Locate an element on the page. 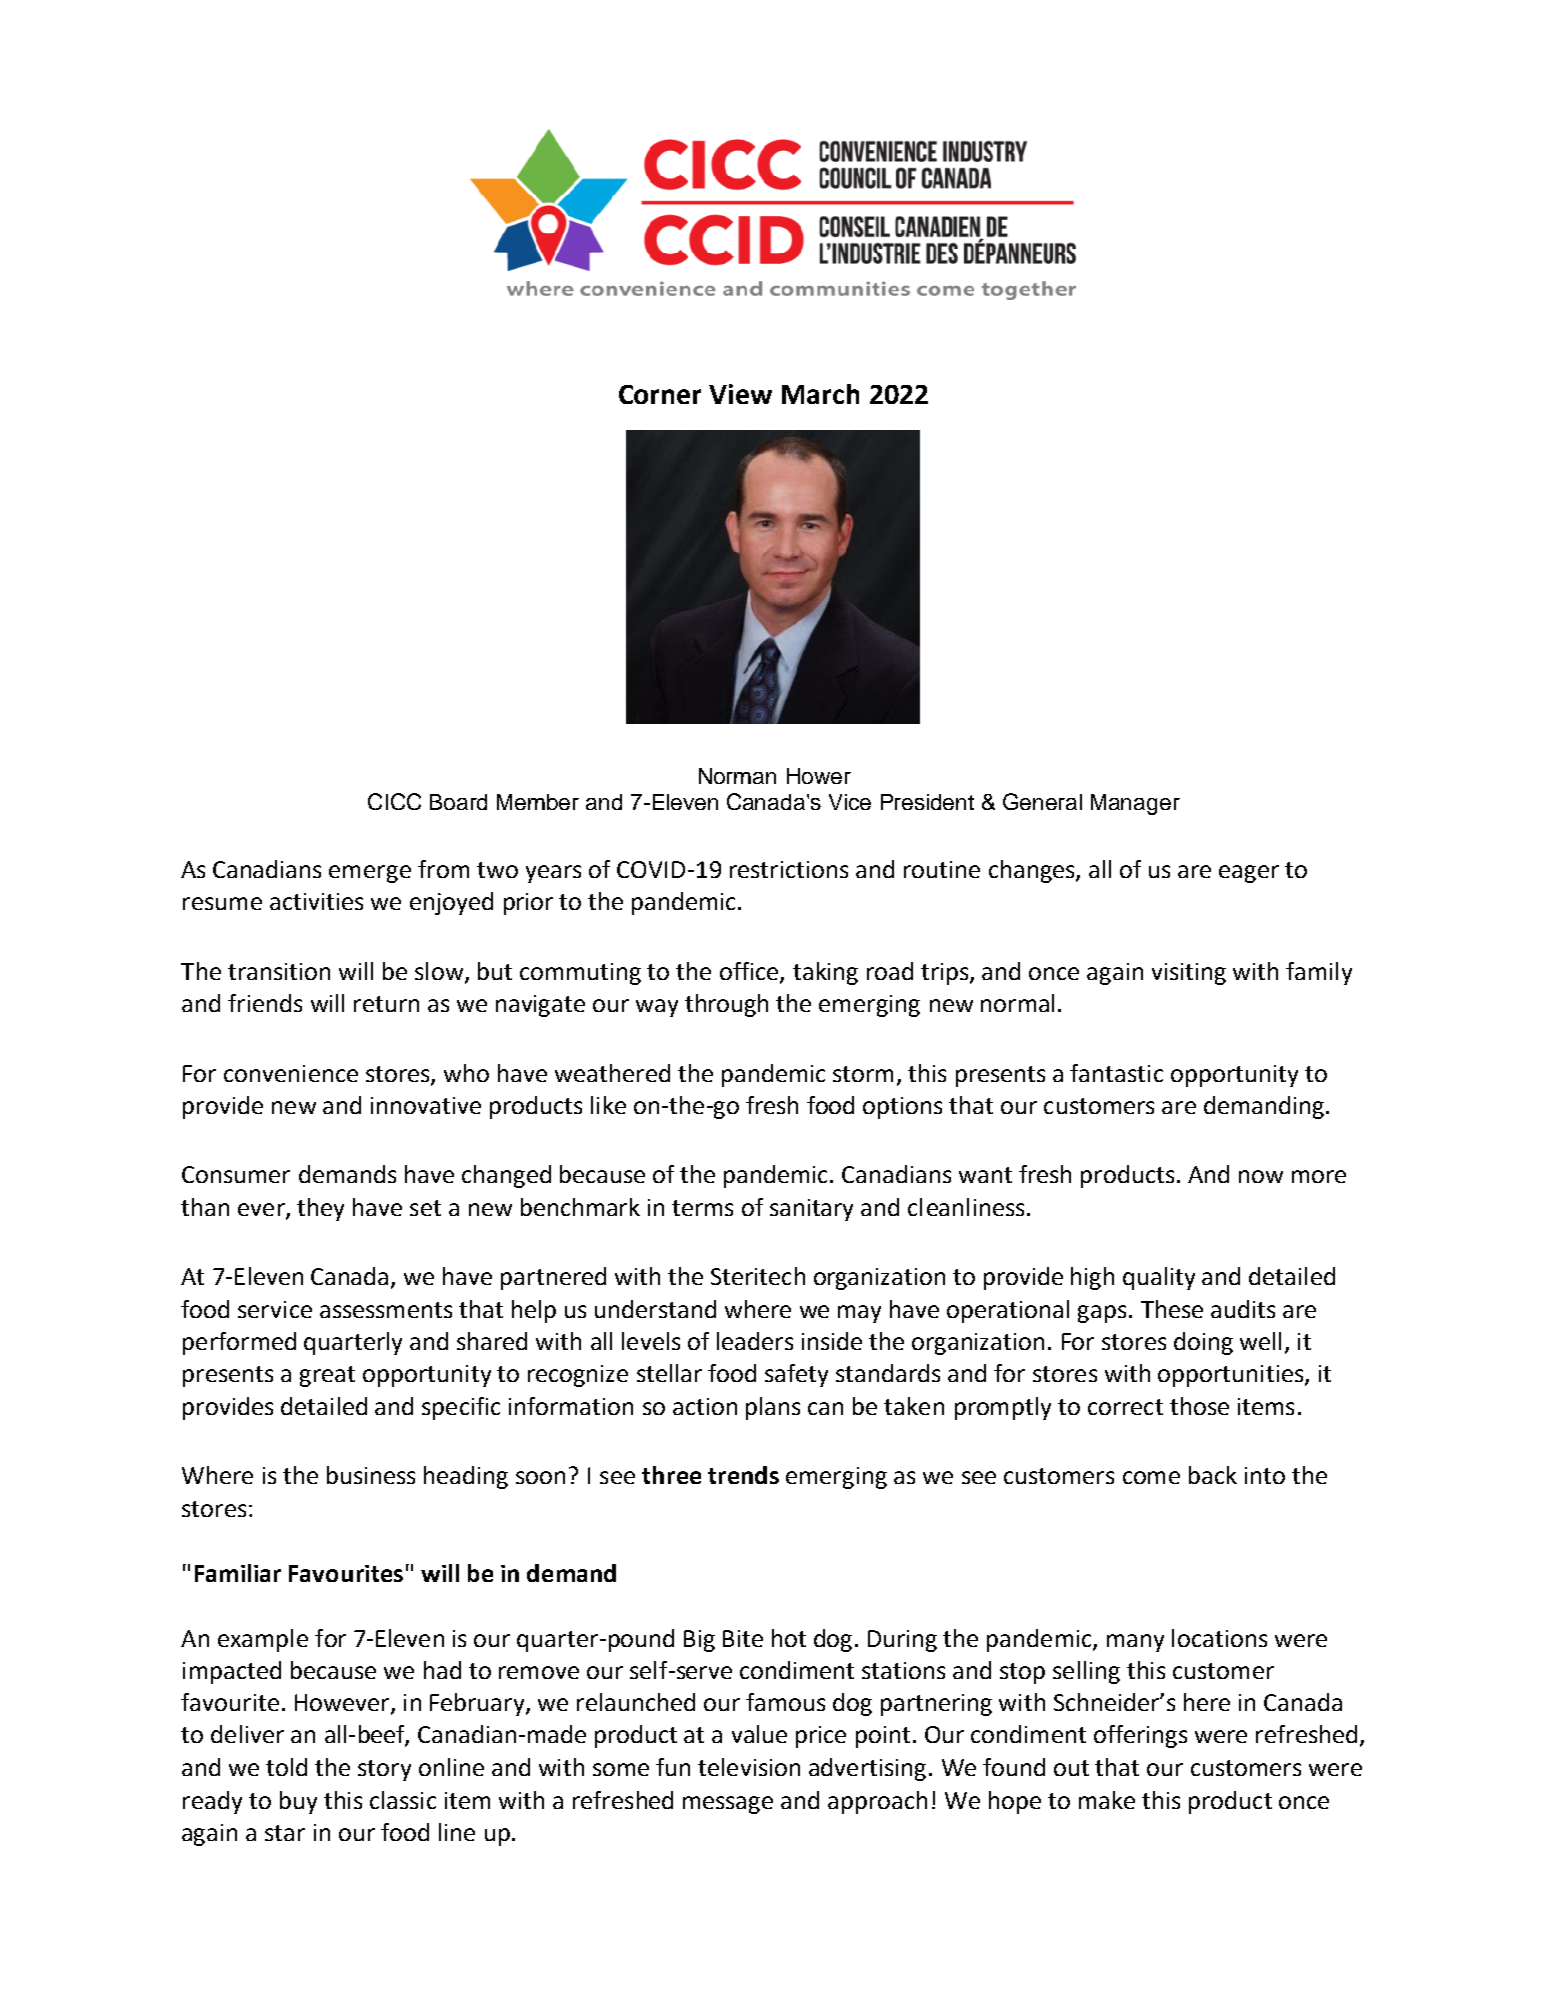 Image resolution: width=1547 pixels, height=2002 pixels. storm is located at coordinates (863, 1074).
